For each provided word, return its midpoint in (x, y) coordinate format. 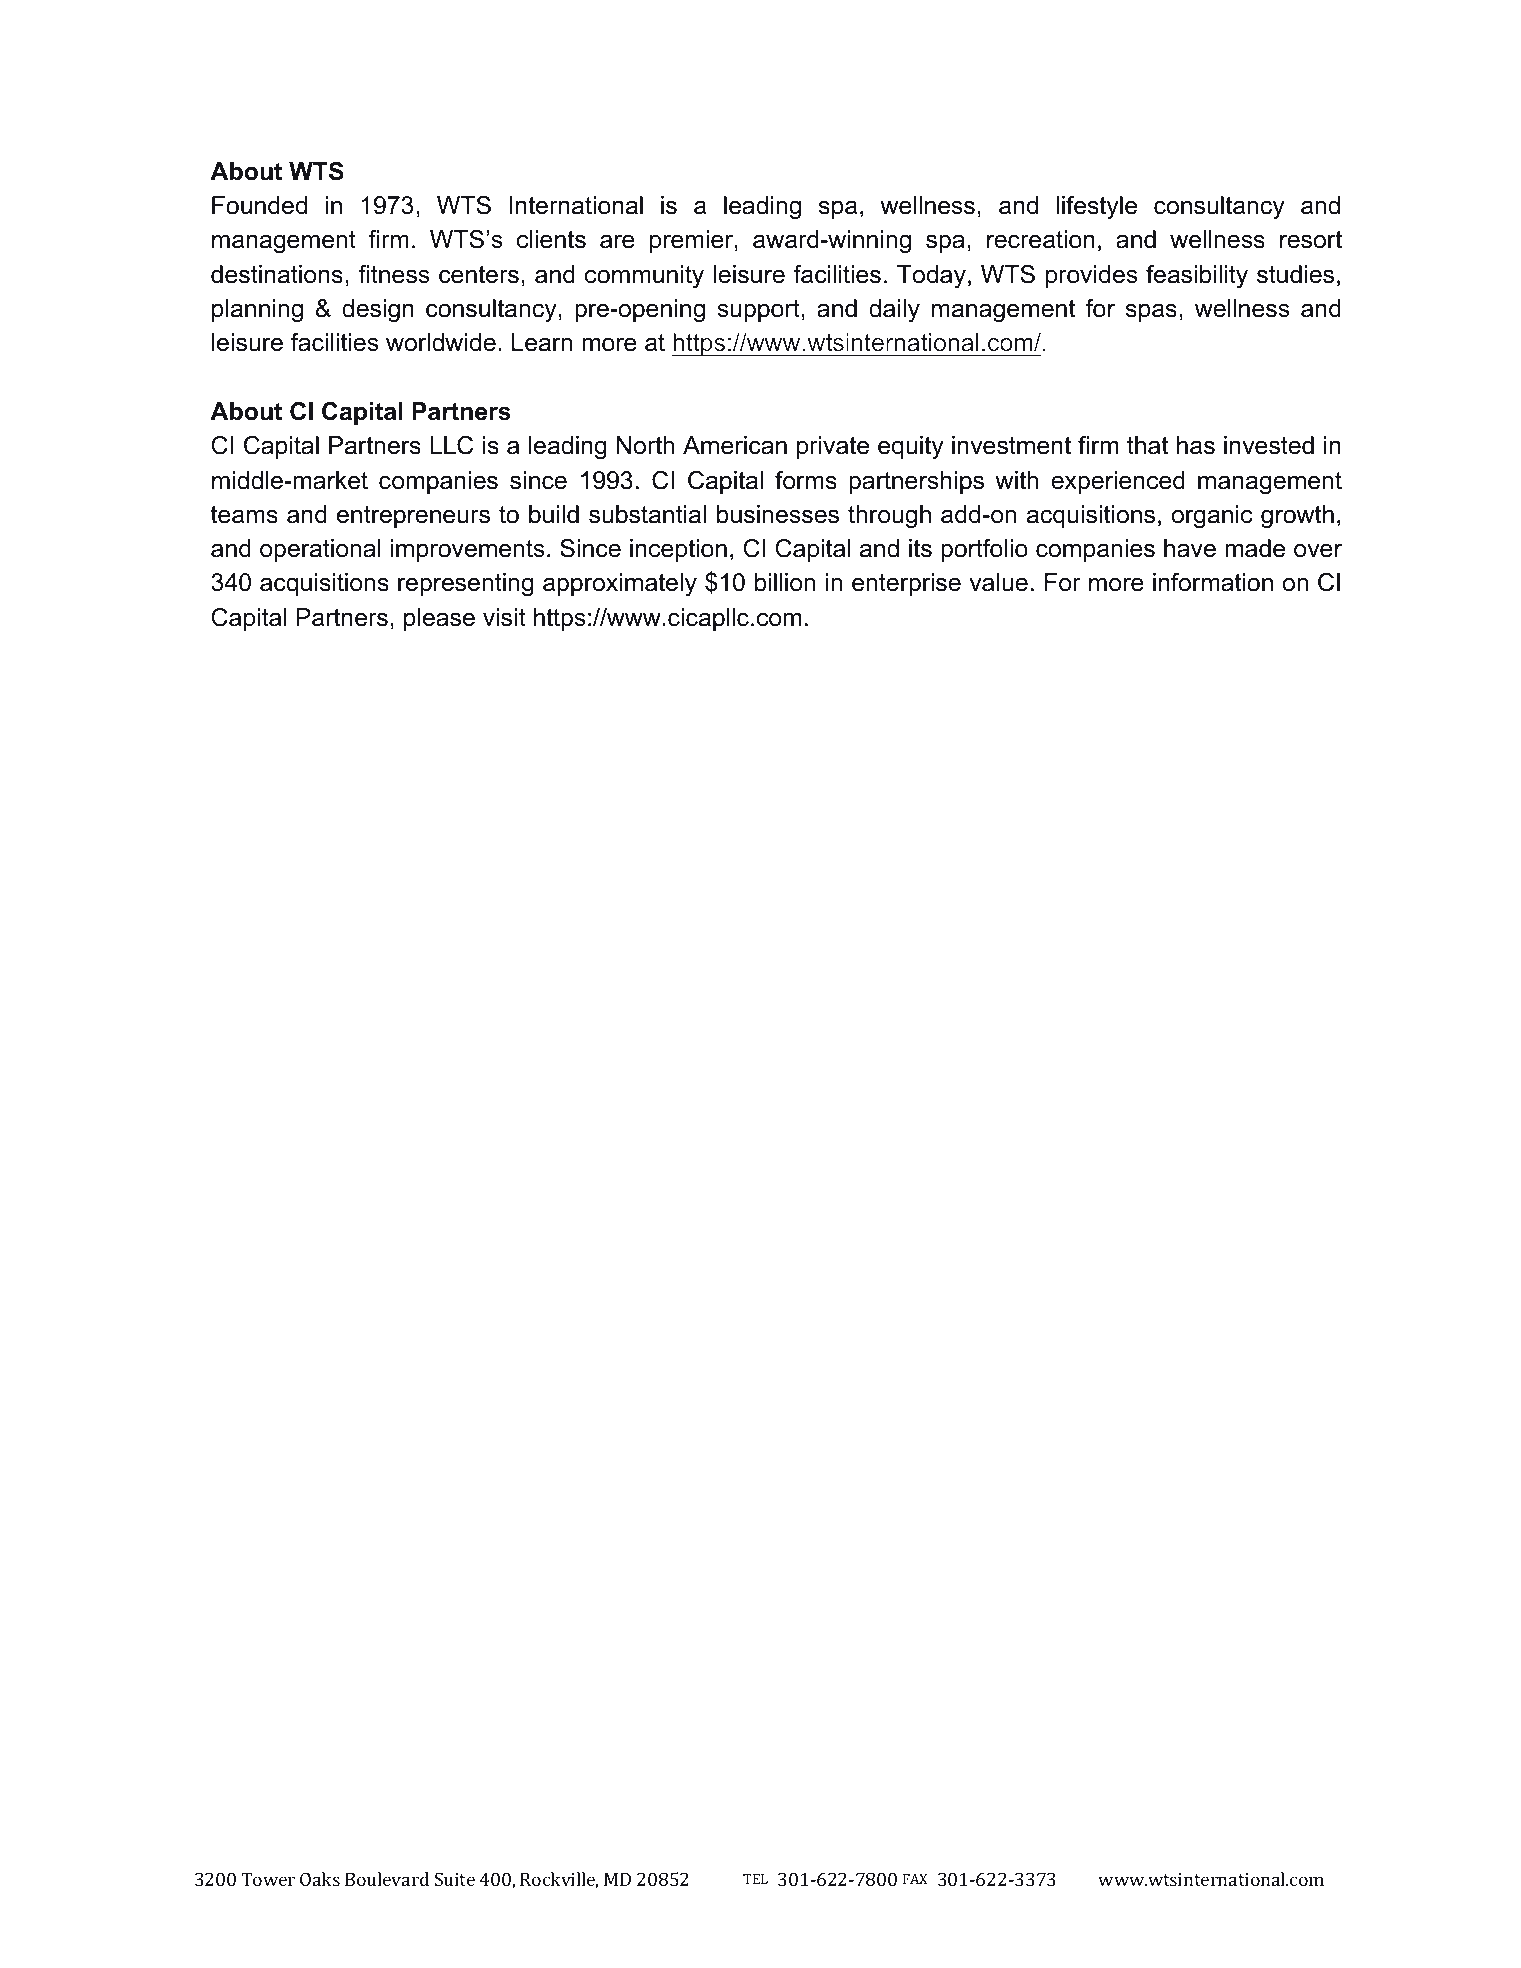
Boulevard (387, 1879)
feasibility (1197, 277)
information (1213, 582)
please (439, 619)
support (759, 311)
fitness (393, 274)
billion (785, 582)
